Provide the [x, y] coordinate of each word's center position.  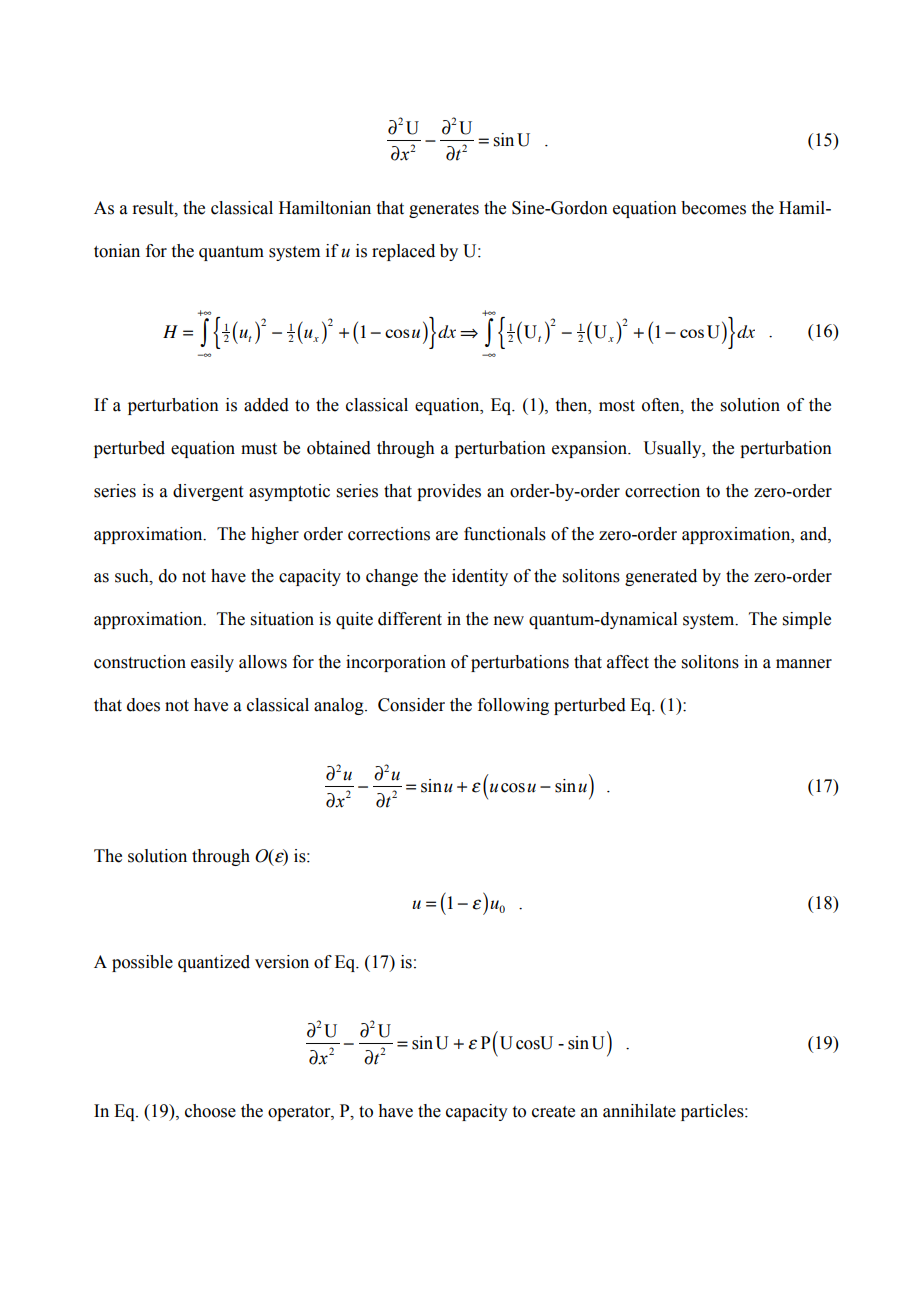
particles [713, 1112]
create [553, 1112]
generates [444, 210]
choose [210, 1111]
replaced [403, 252]
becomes [713, 208]
